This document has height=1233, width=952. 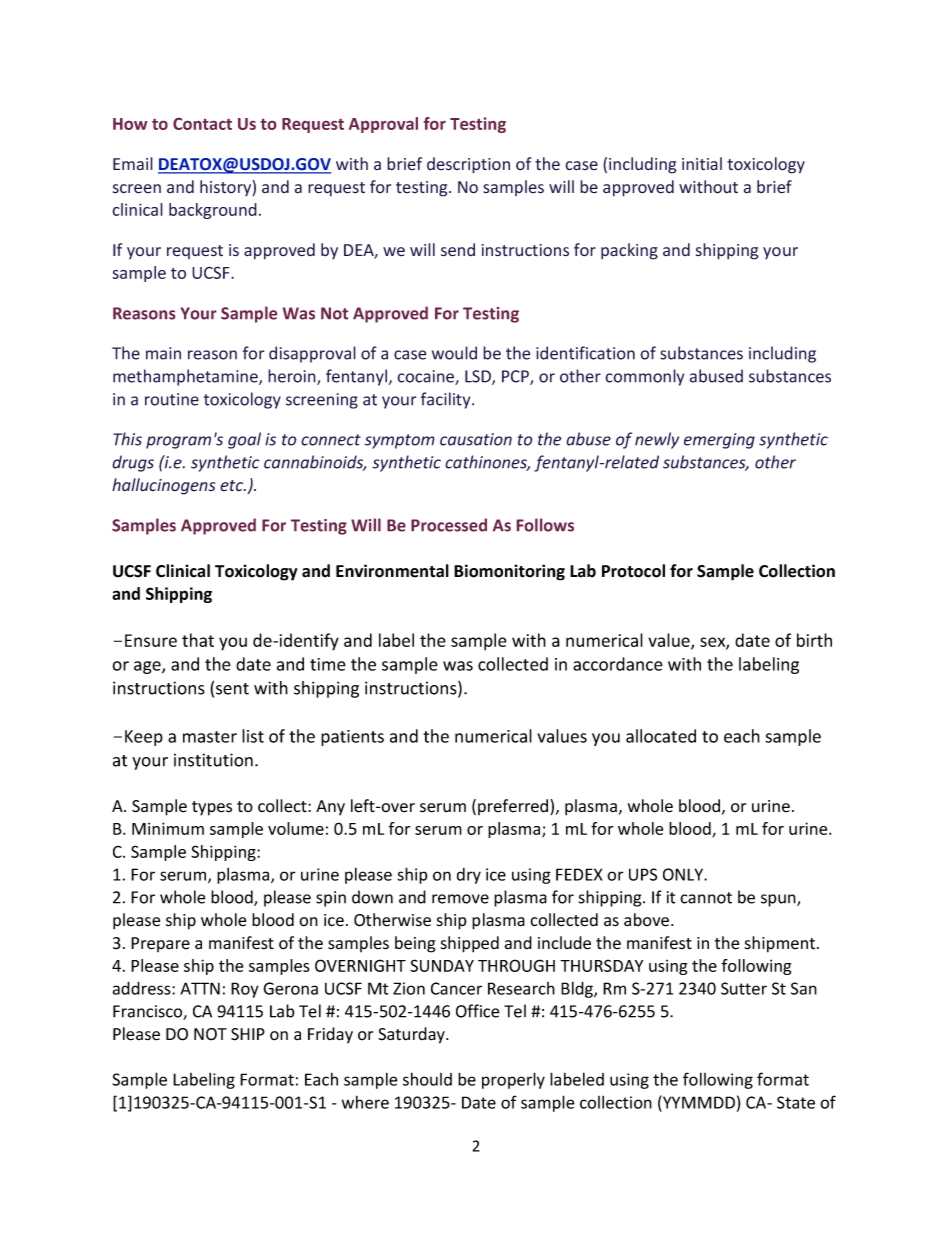 What do you see at coordinates (200, 988) in the document?
I see `ATTN` at bounding box center [200, 988].
